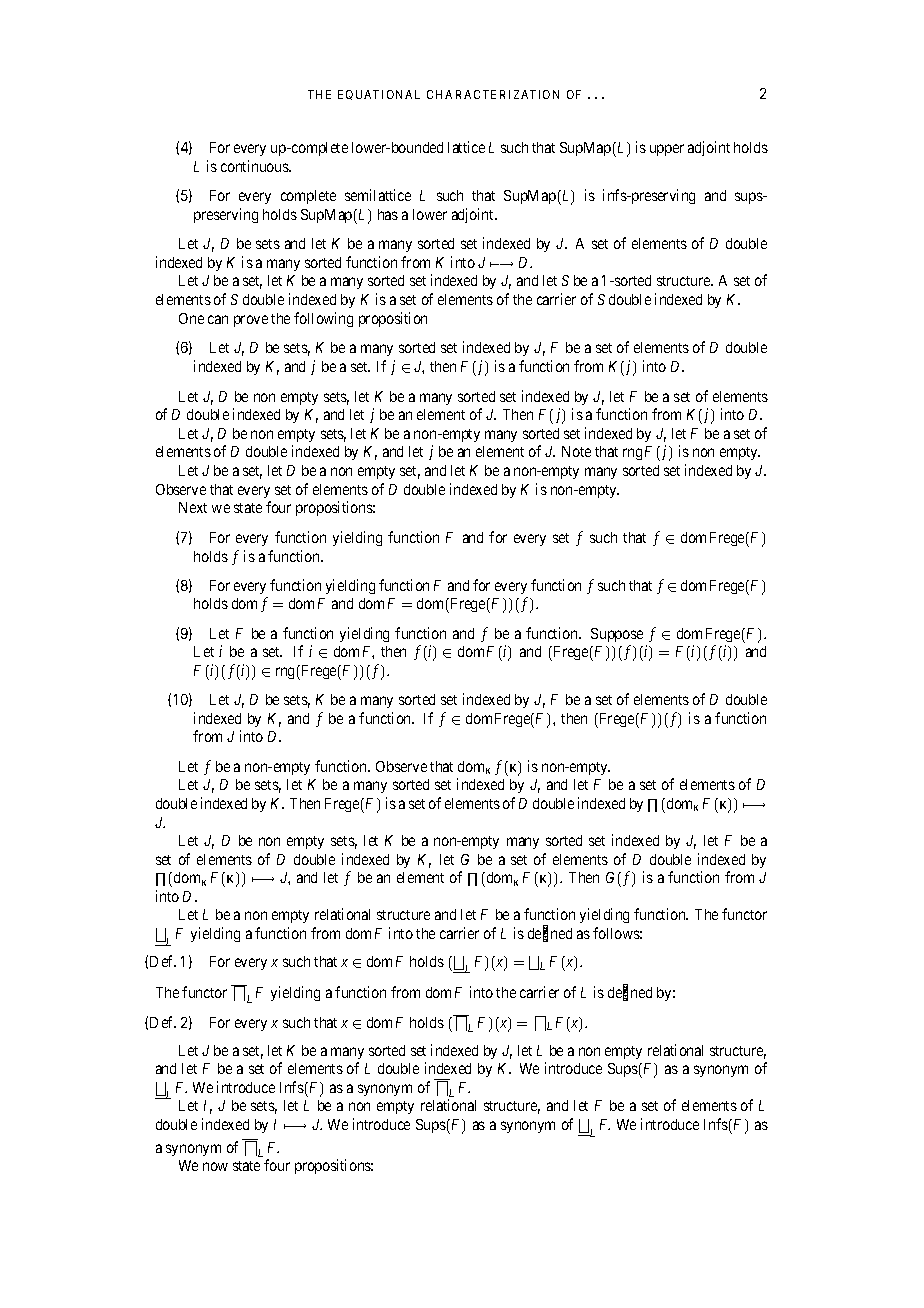 This document has width=924, height=1308. What do you see at coordinates (667, 150) in the document?
I see `upper` at bounding box center [667, 150].
